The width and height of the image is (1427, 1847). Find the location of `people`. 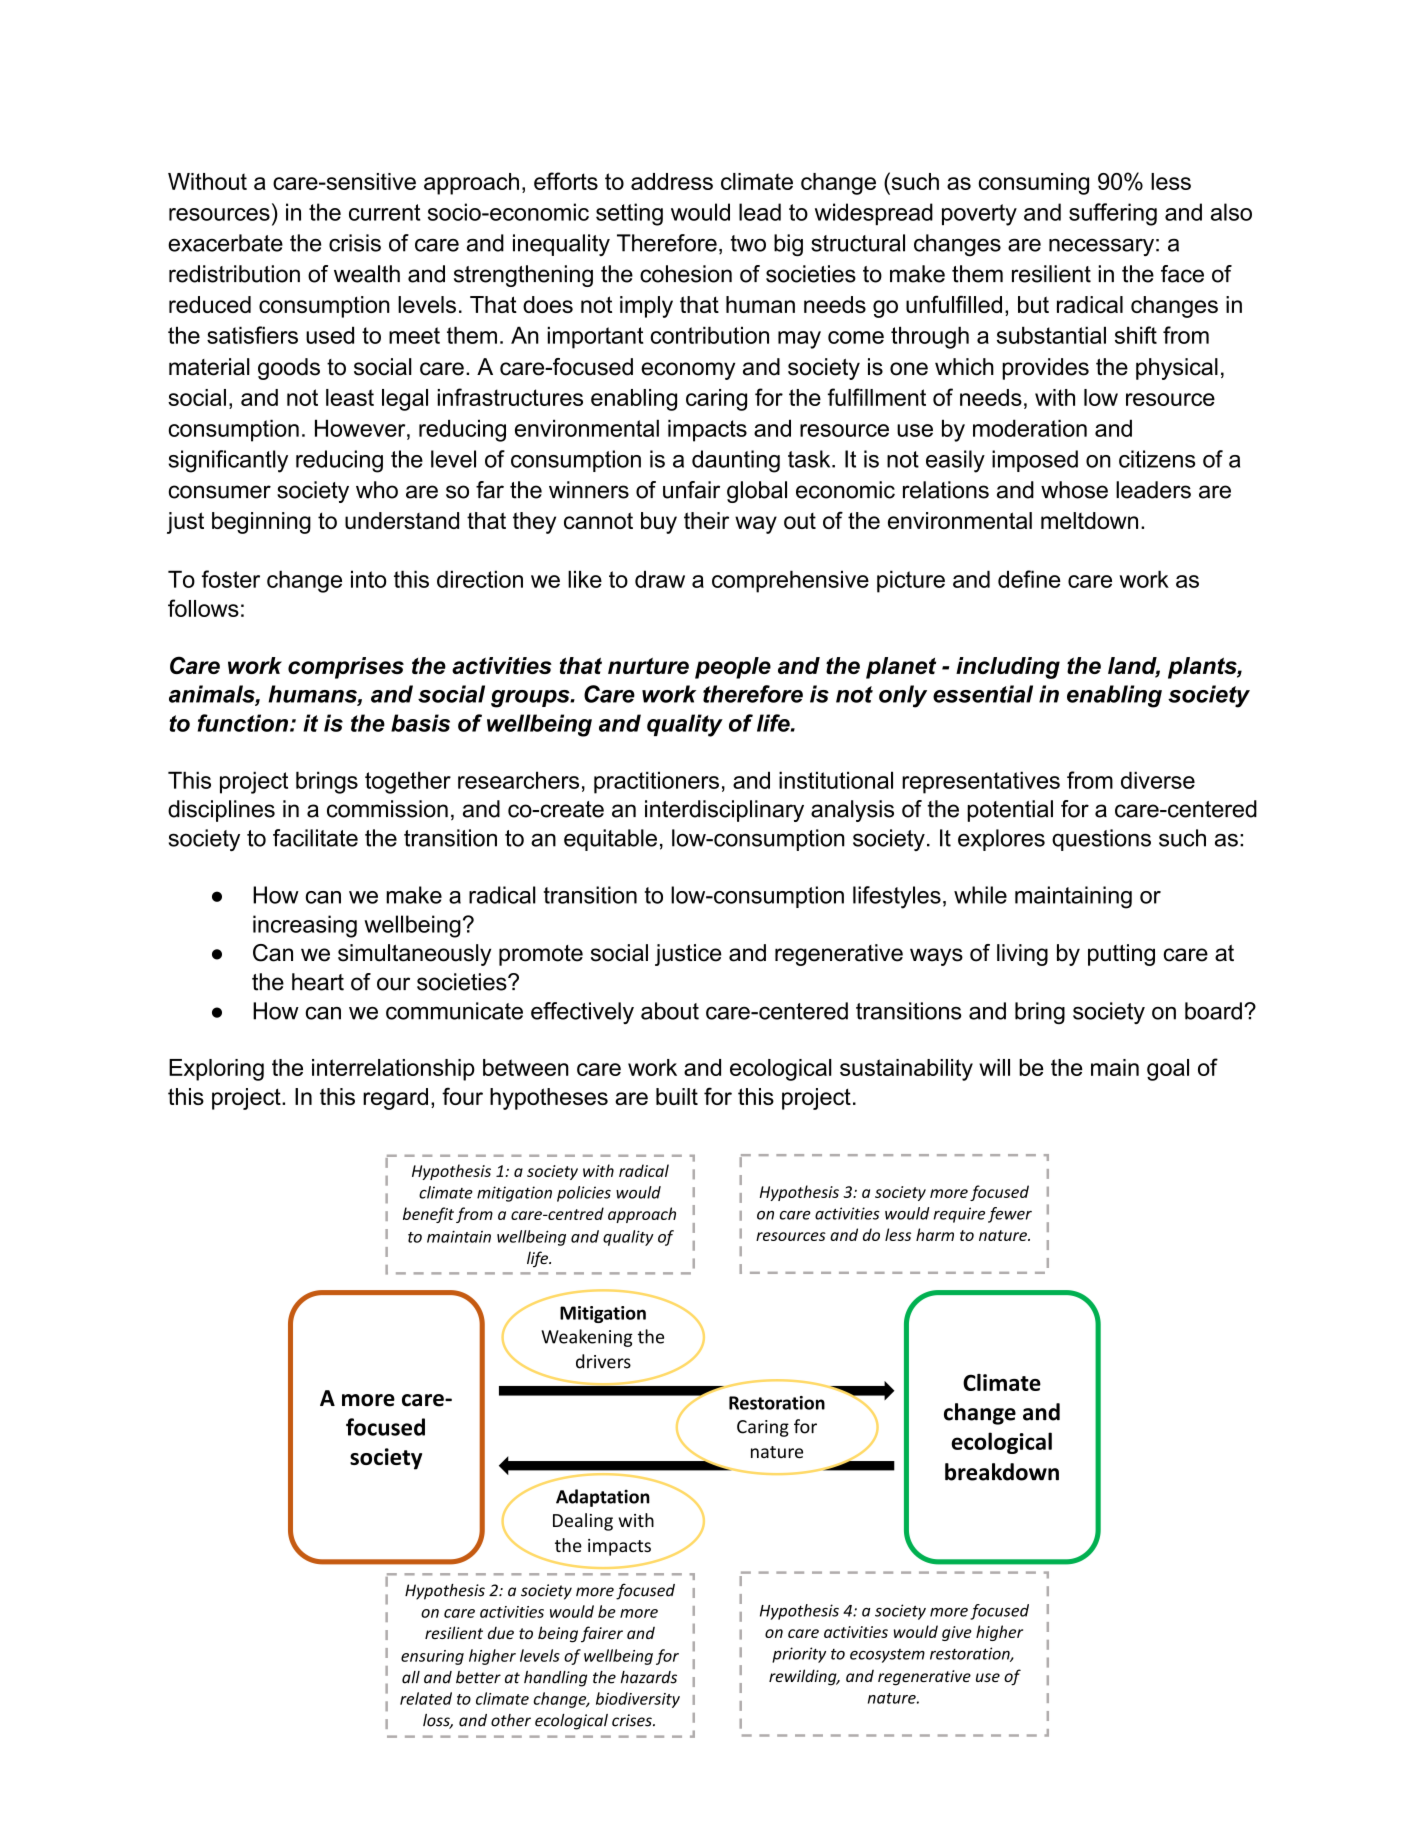

people is located at coordinates (733, 668).
